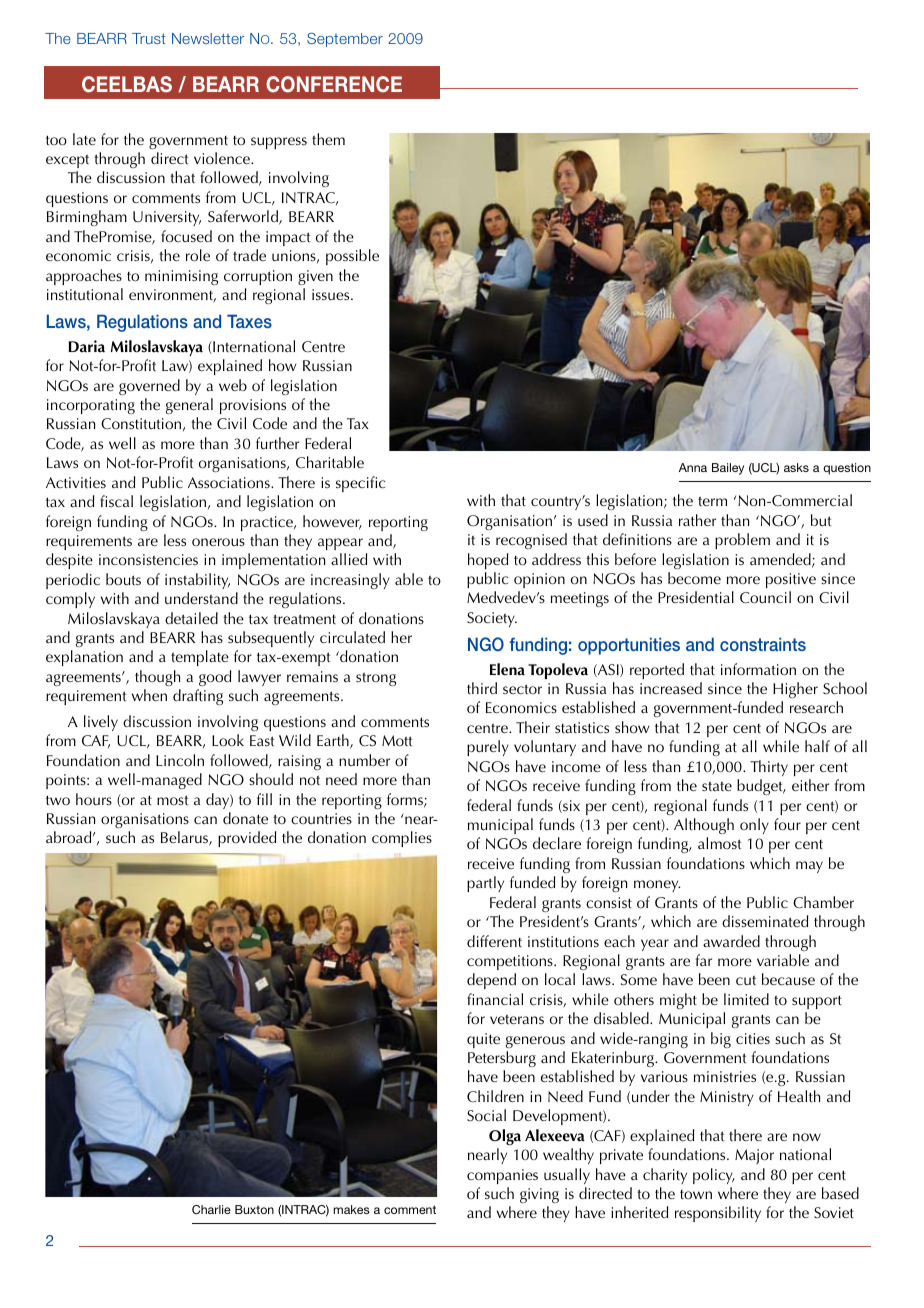 The image size is (924, 1308). What do you see at coordinates (247, 839) in the screenshot?
I see `provided` at bounding box center [247, 839].
